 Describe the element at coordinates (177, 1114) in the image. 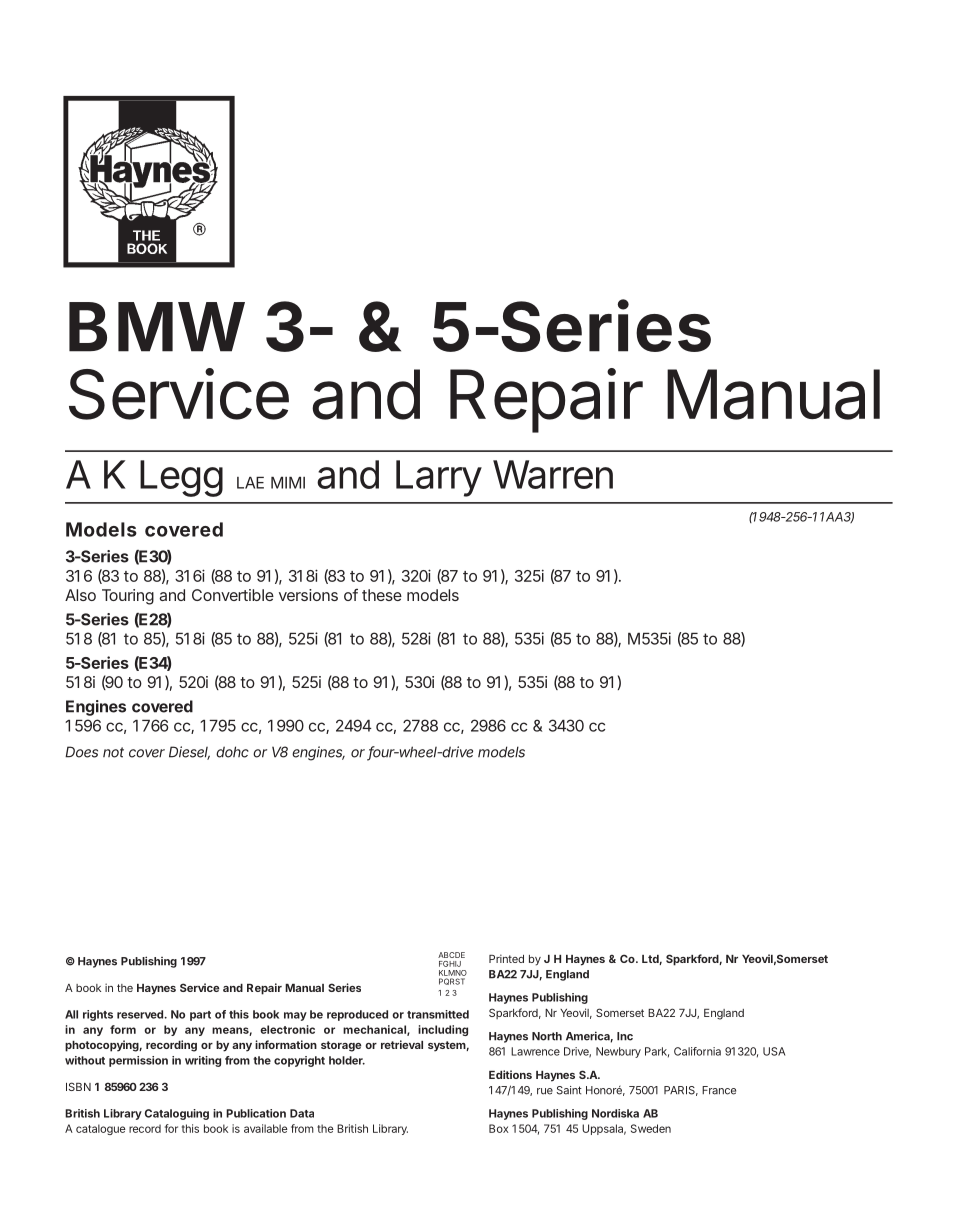

I see `Cataloguing` at that location.
